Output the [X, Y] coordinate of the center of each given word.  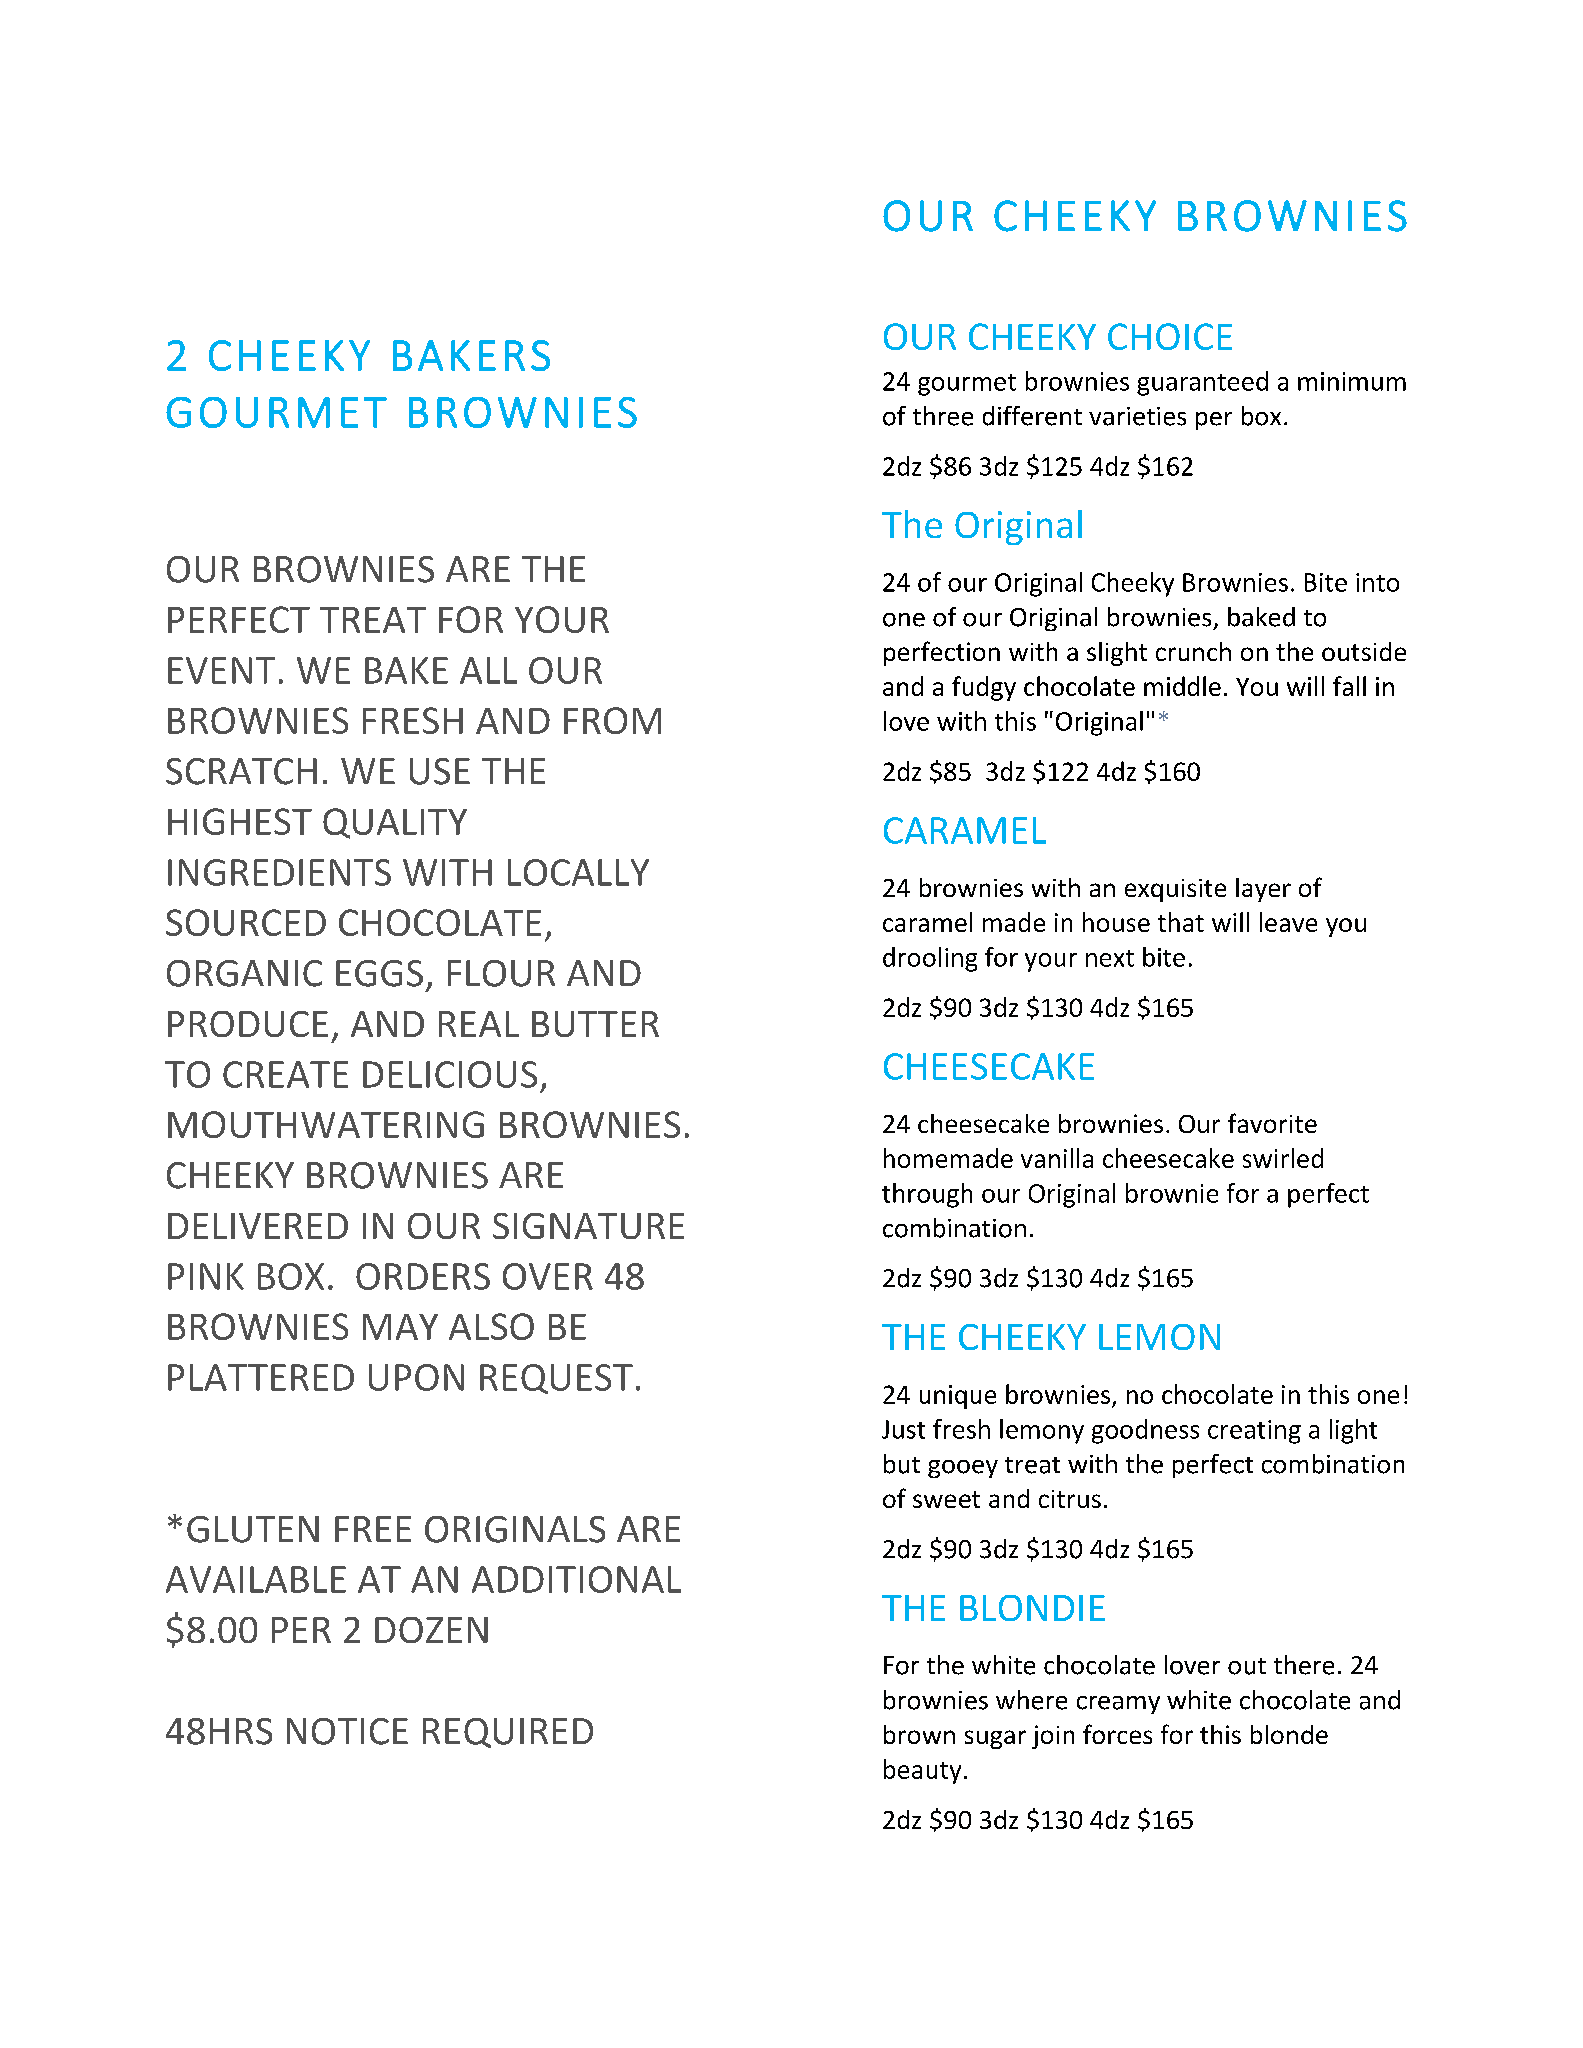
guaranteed [1202, 383]
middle [1182, 686]
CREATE [285, 1074]
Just [903, 1429]
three [943, 416]
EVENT [221, 670]
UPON [416, 1377]
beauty [922, 1771]
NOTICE [347, 1731]
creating [1254, 1432]
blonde [1289, 1734]
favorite [1272, 1123]
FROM [612, 720]
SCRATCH [241, 771]
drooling [930, 959]
